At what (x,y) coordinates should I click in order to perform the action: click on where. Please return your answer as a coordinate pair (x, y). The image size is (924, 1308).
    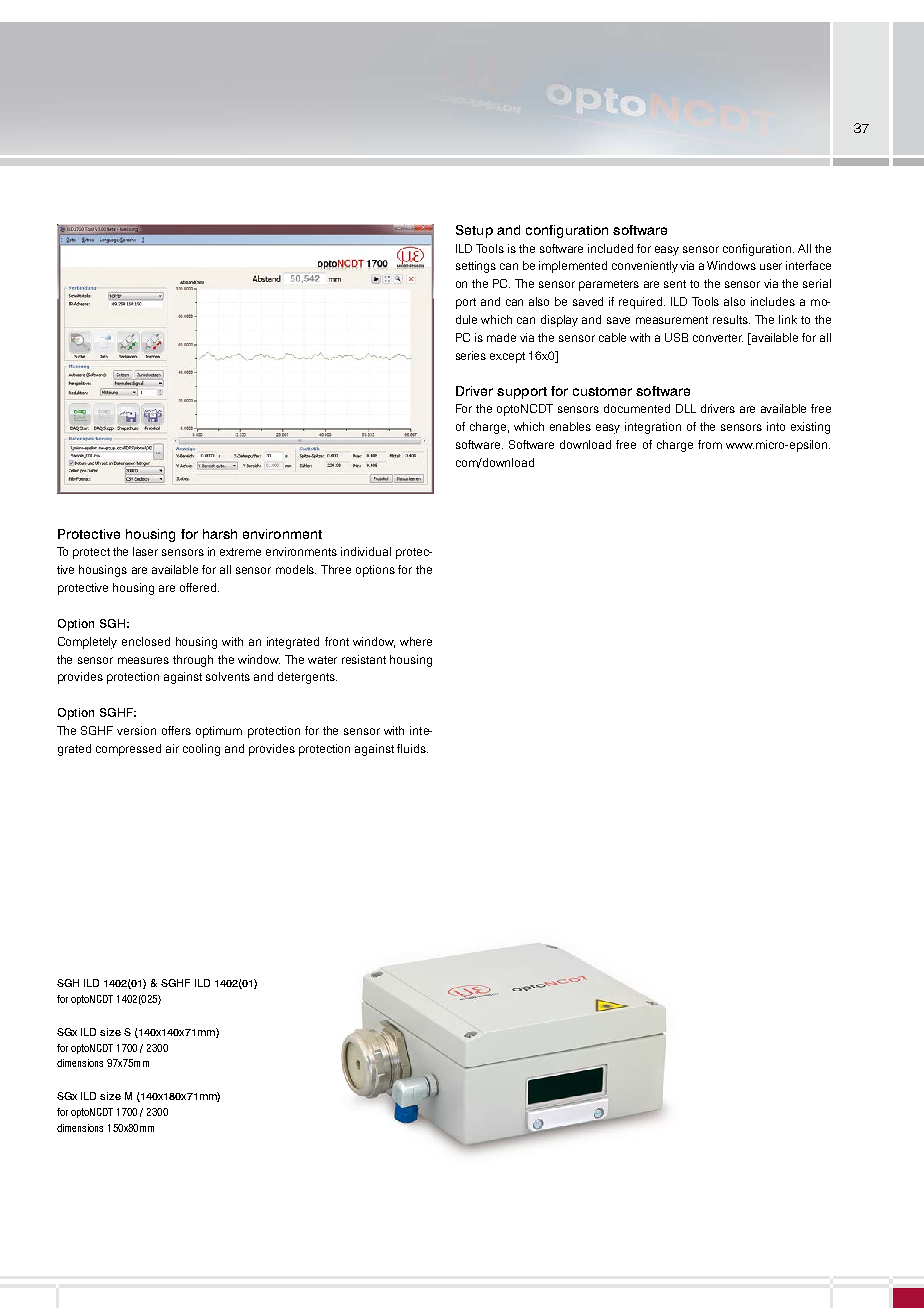
    Looking at the image, I should click on (416, 641).
